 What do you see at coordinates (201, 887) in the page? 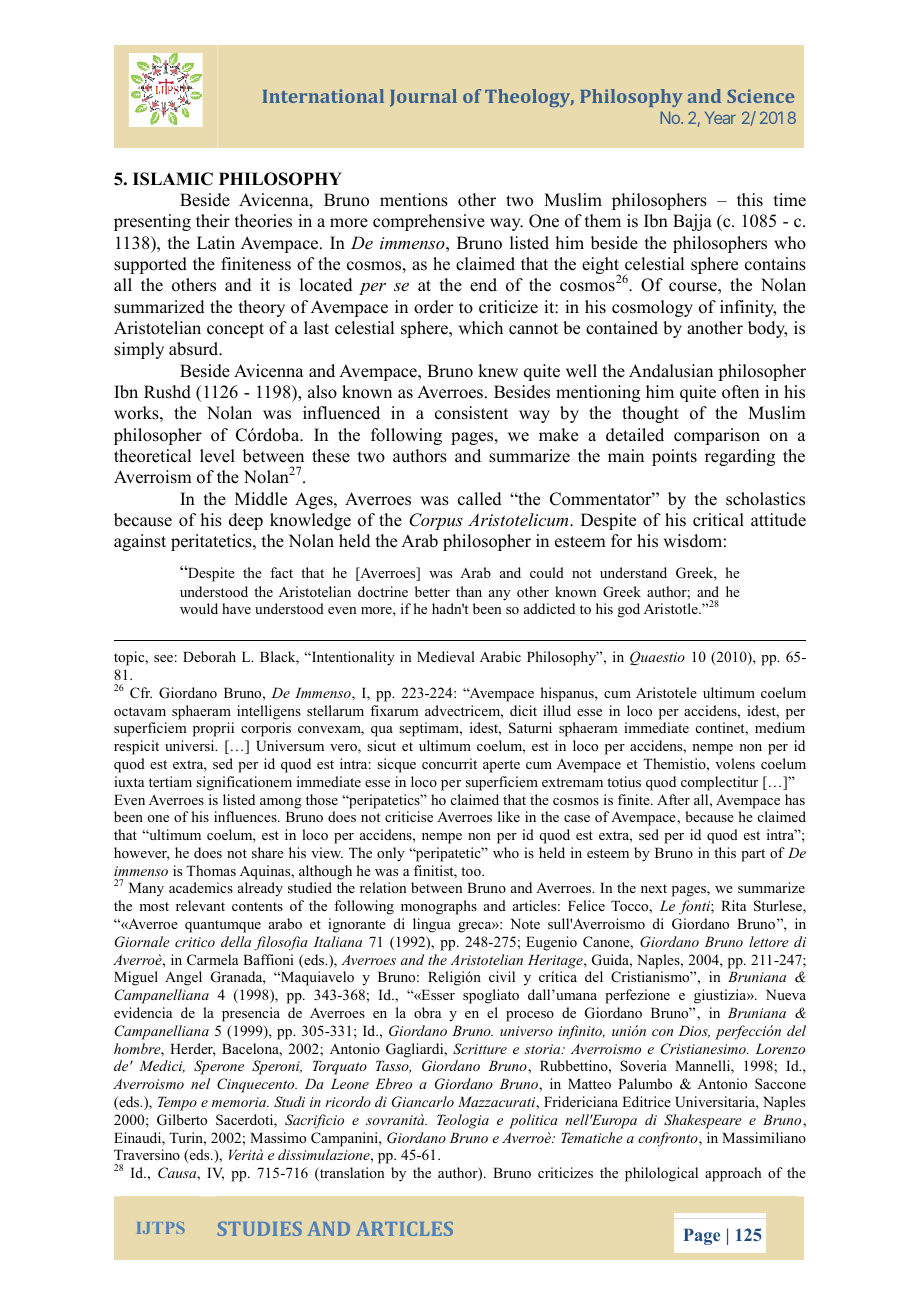
I see `academics` at bounding box center [201, 887].
